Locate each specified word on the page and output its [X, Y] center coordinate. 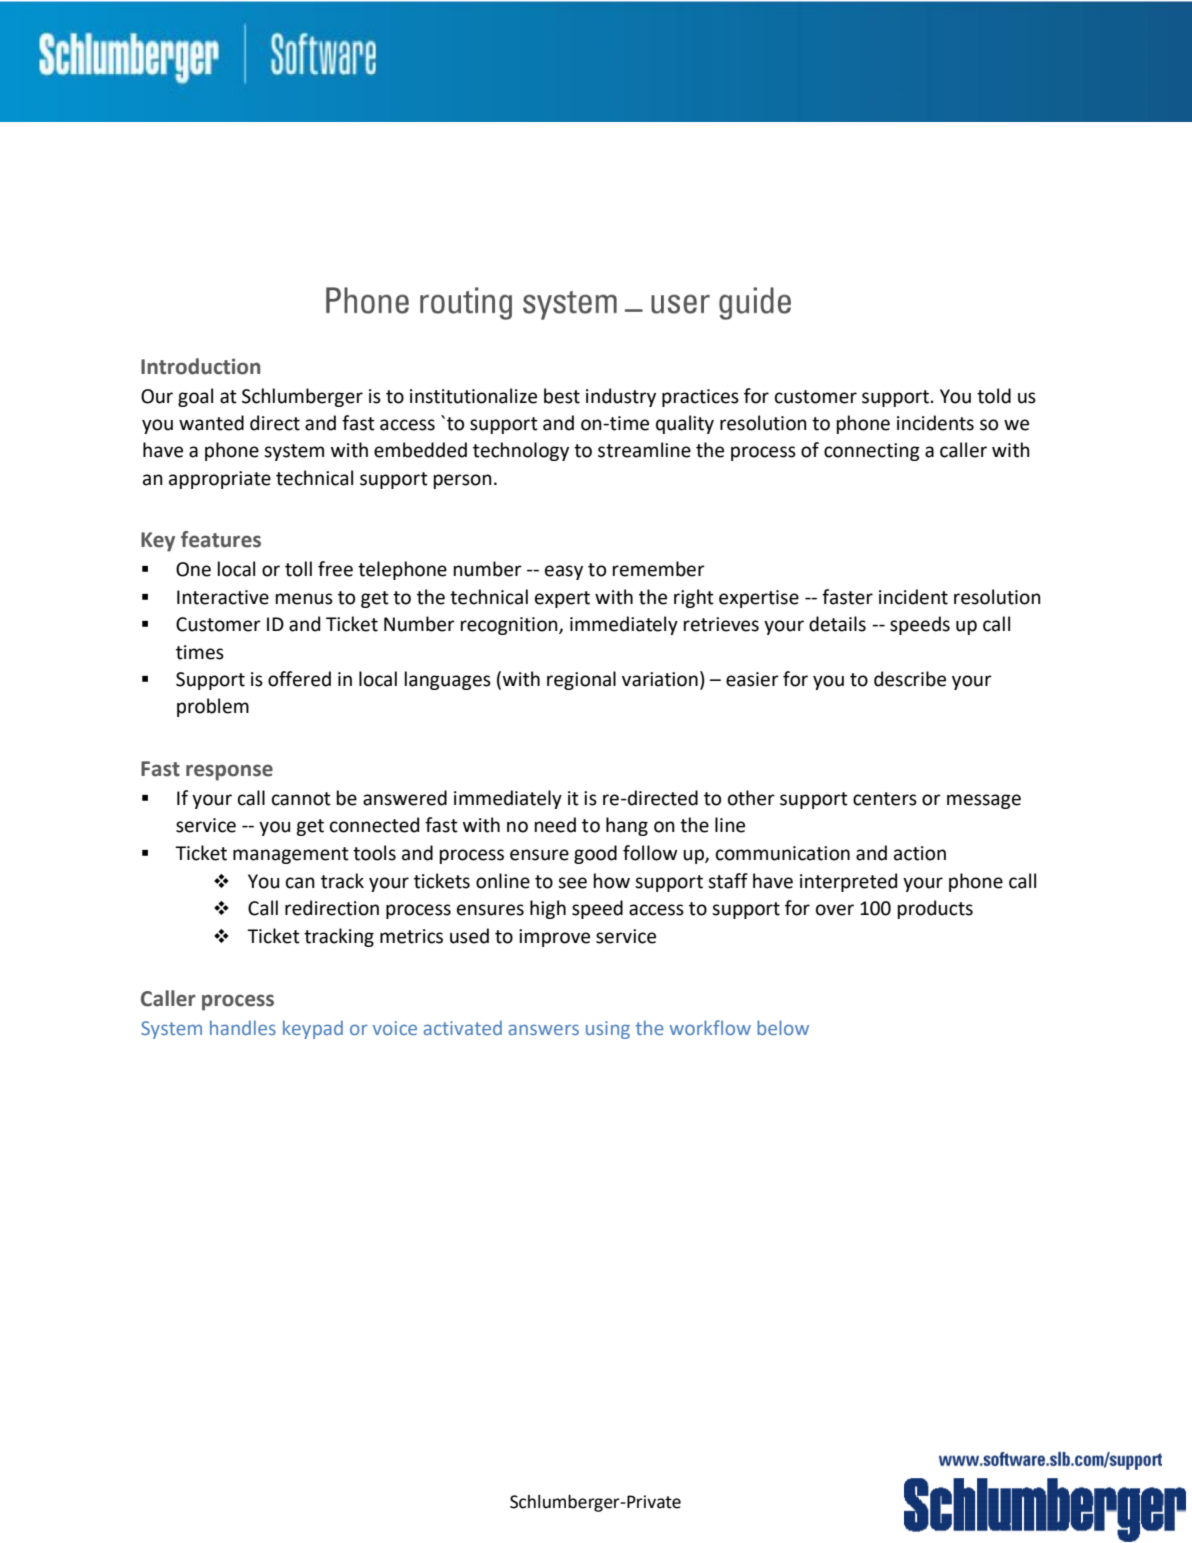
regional [581, 680]
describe [910, 679]
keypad [313, 1029]
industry [621, 397]
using [608, 1030]
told [994, 396]
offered [299, 679]
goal [195, 397]
